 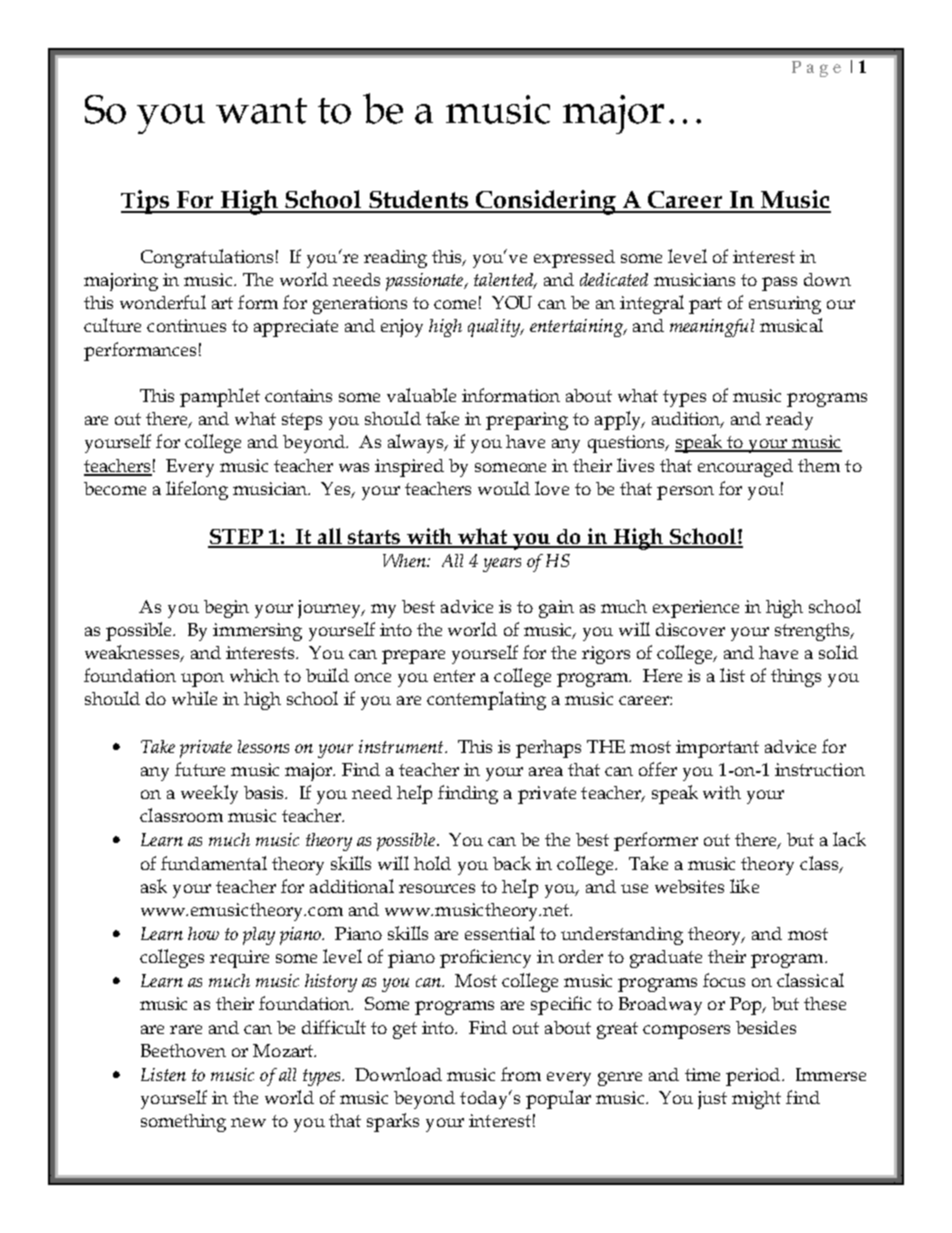 I want to click on things, so click(x=796, y=678).
